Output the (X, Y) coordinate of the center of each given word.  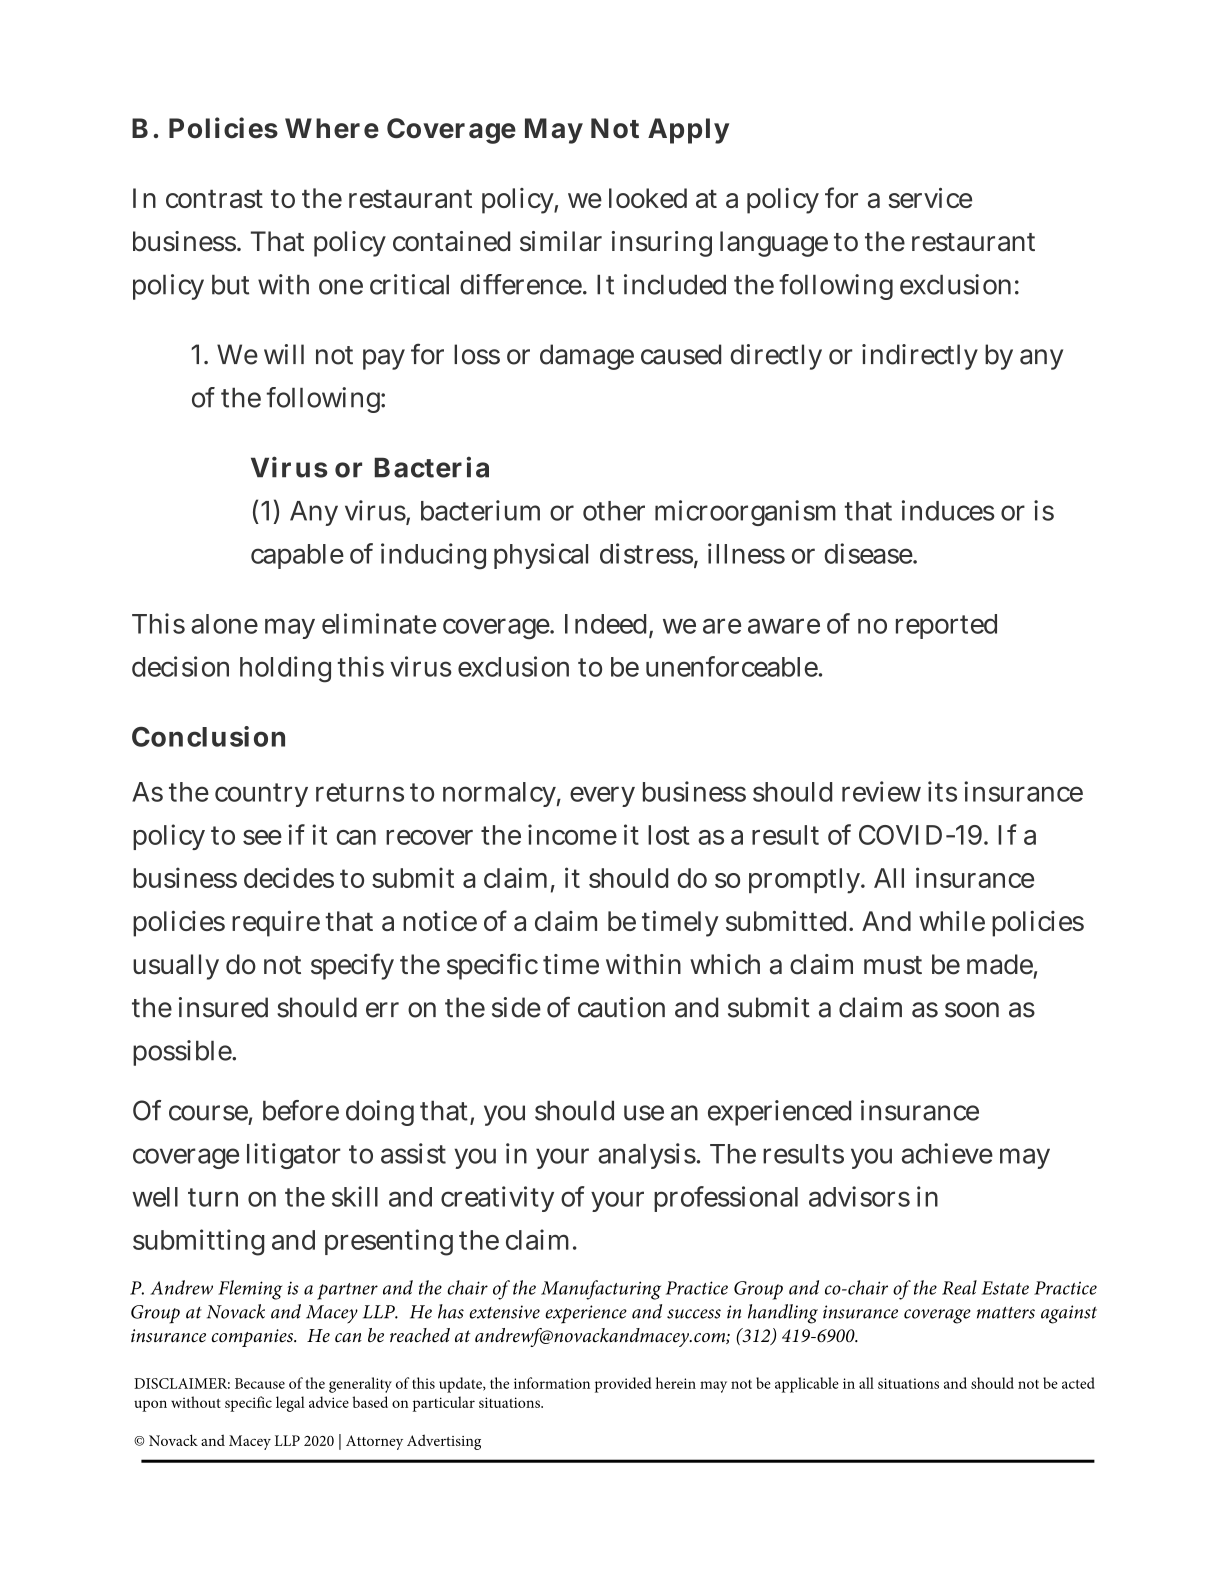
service (930, 198)
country (261, 795)
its (942, 791)
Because (260, 1383)
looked (648, 198)
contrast (214, 199)
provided (623, 1385)
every (602, 796)
